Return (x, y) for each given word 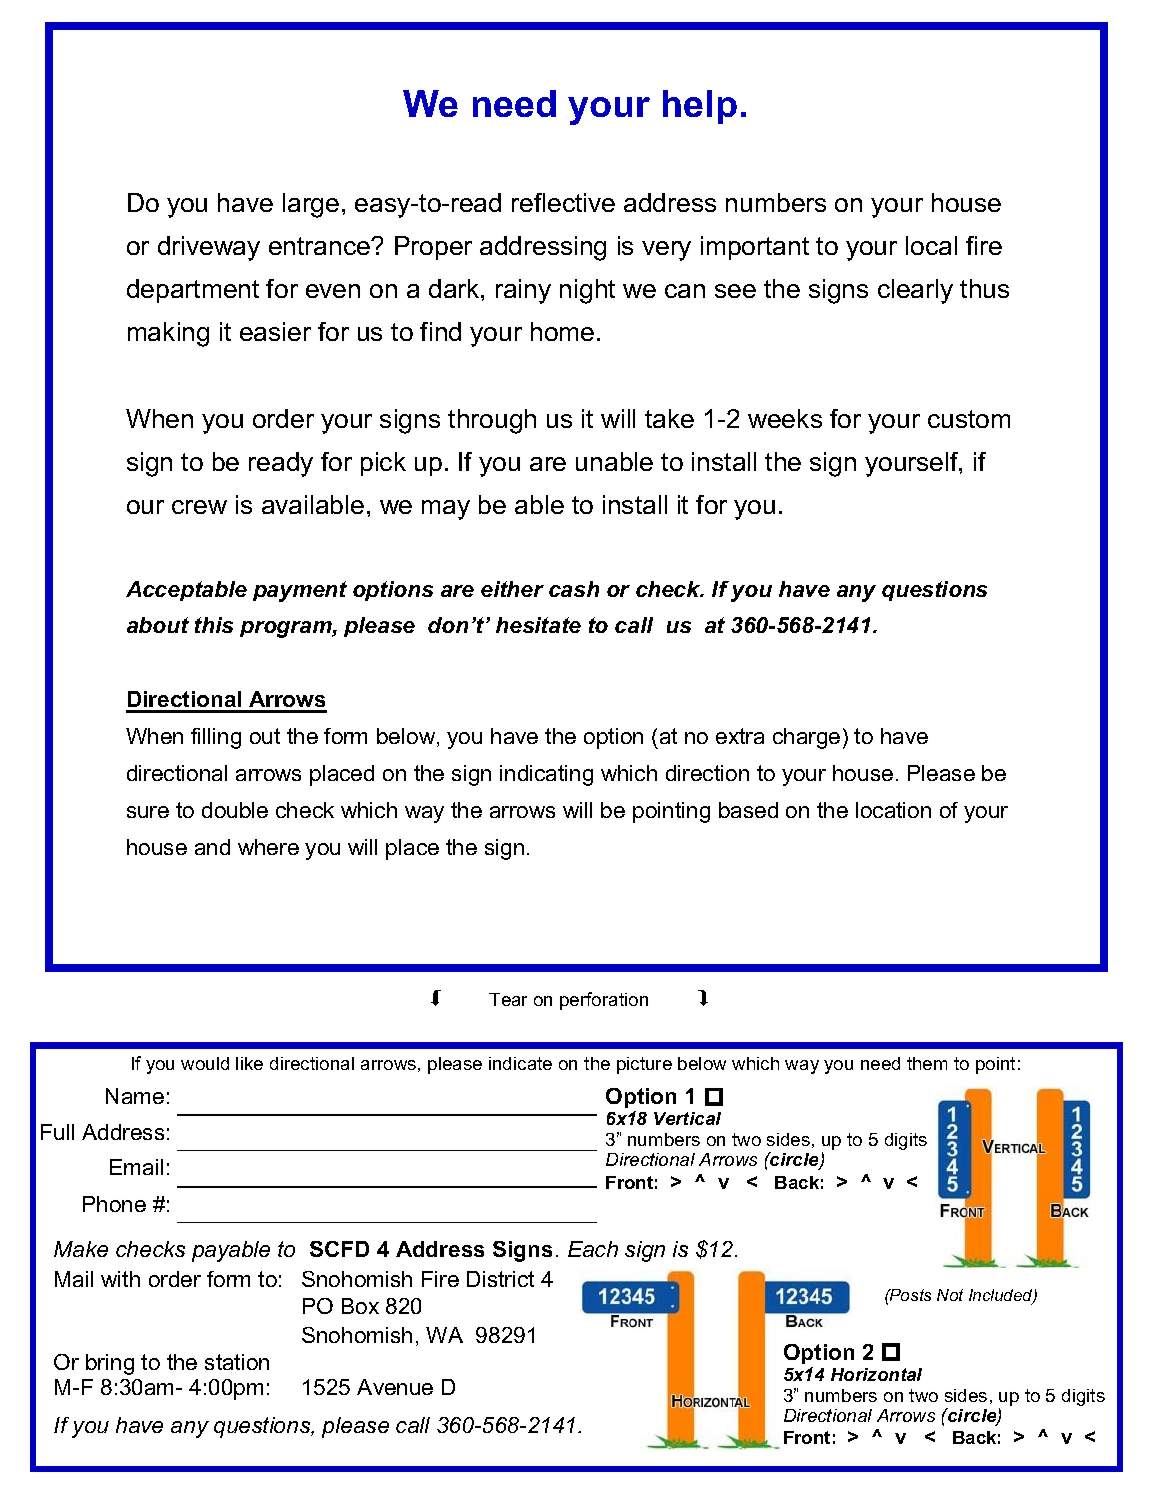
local (931, 245)
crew (199, 507)
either (512, 589)
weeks (785, 418)
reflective (563, 202)
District (500, 1279)
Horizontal (876, 1374)
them (927, 1063)
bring (110, 1364)
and (212, 847)
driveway (209, 248)
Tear (508, 999)
